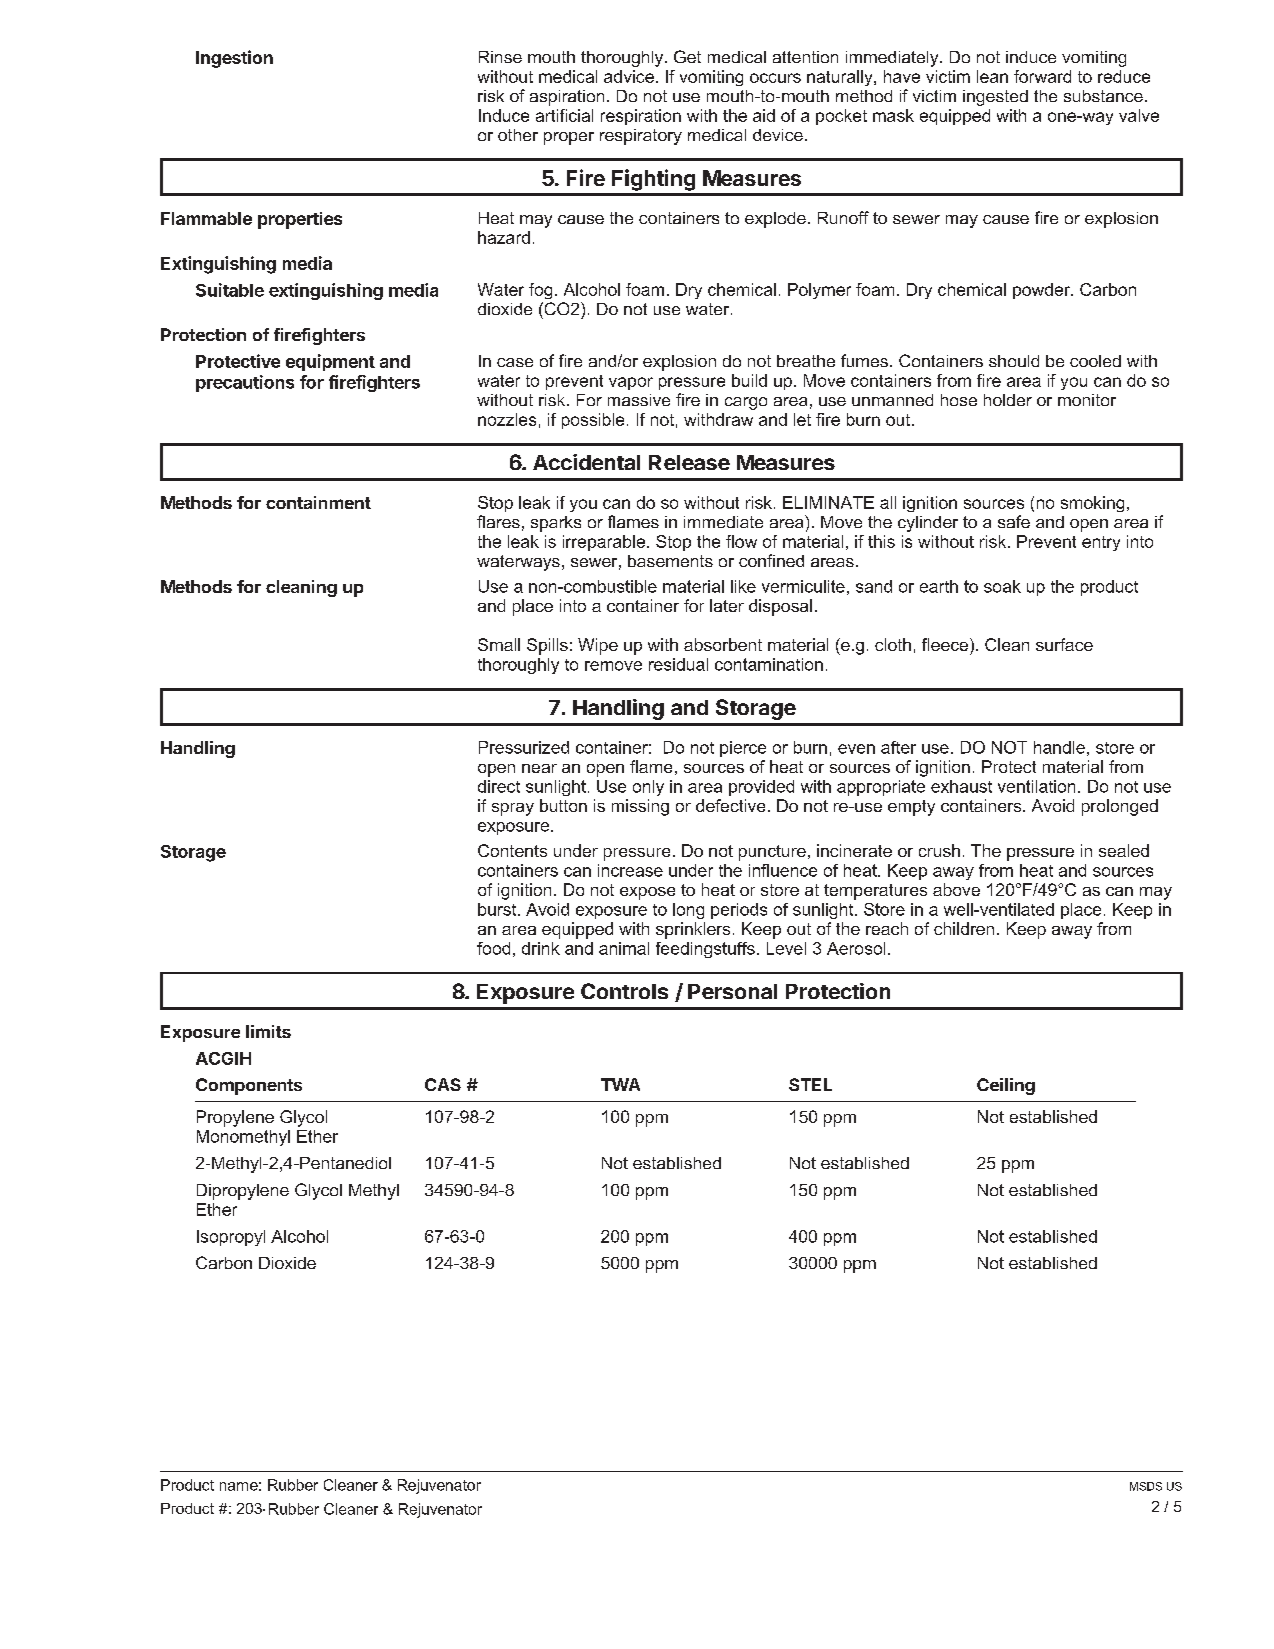 This document has width=1274, height=1649. I want to click on respiration, so click(641, 117).
